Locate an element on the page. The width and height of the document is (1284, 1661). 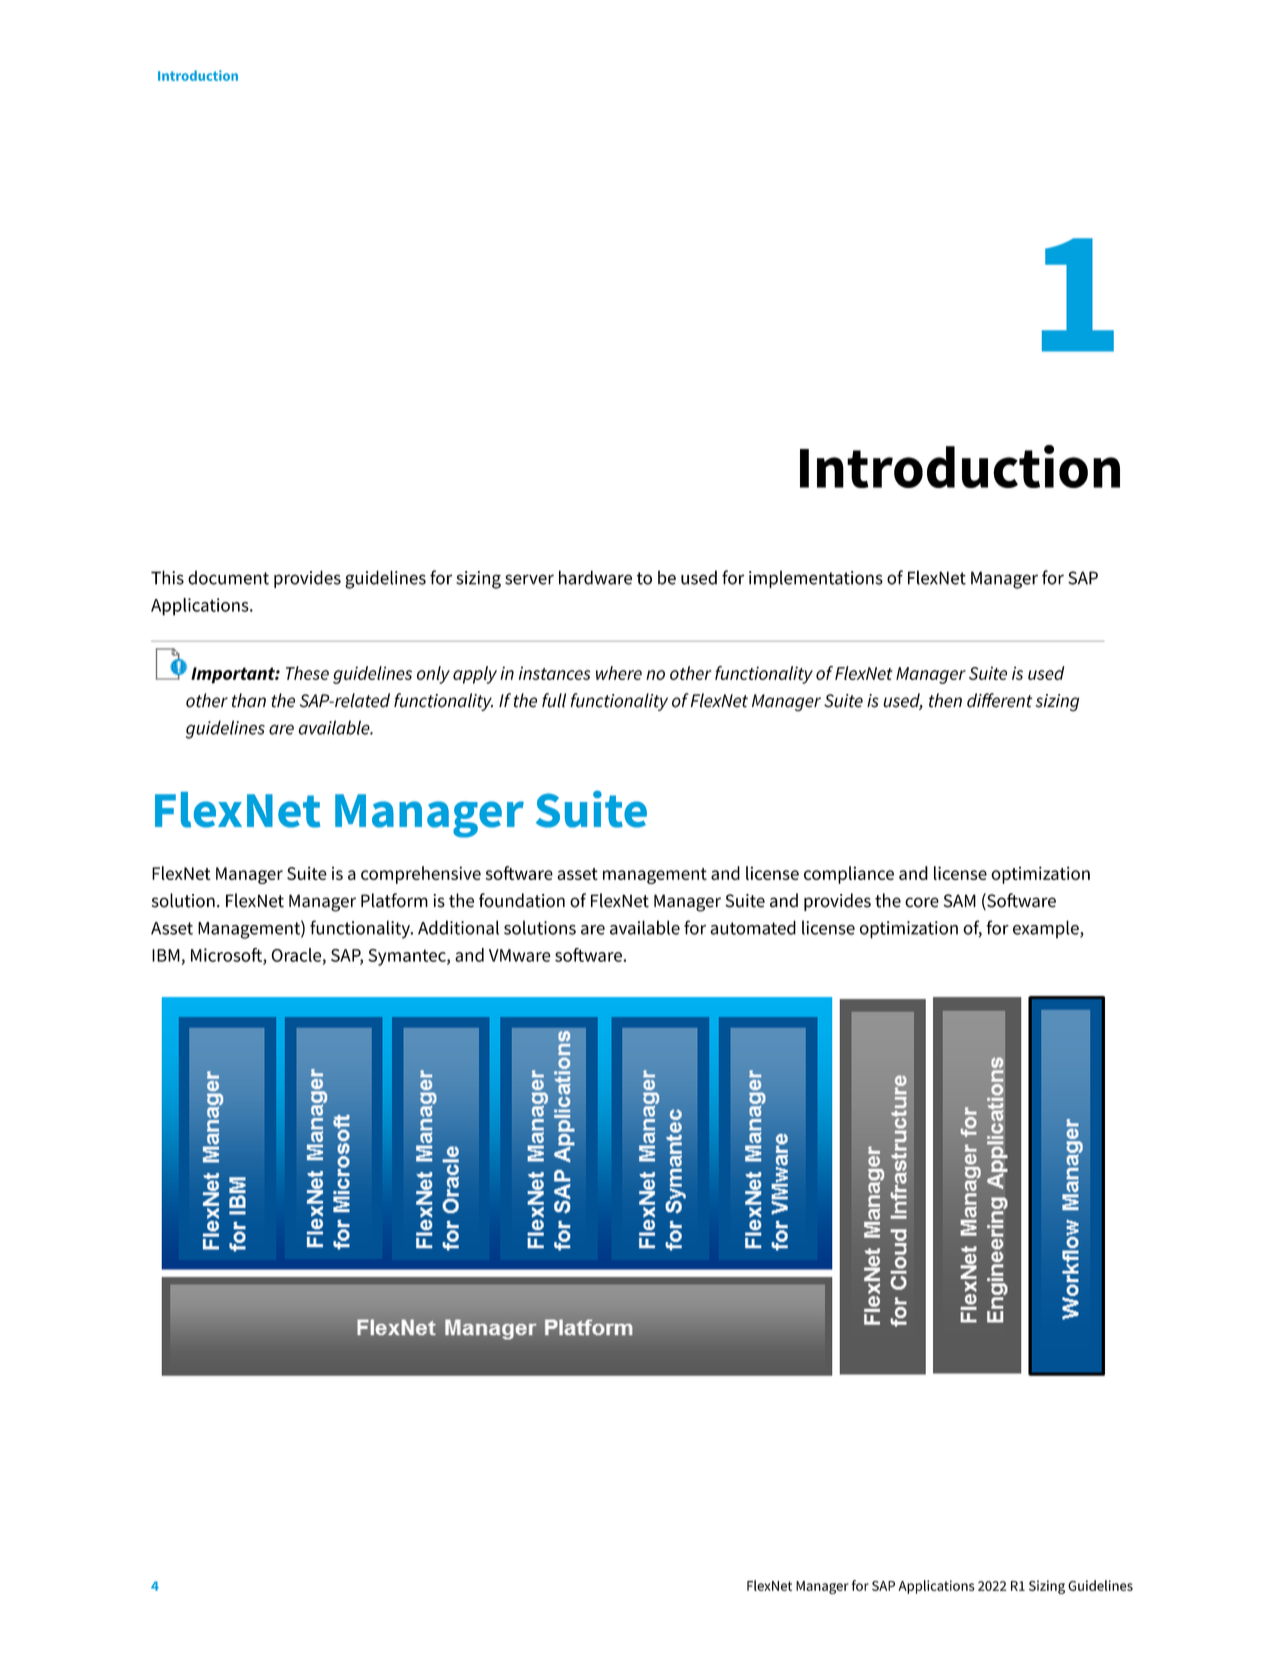
document is located at coordinates (228, 577).
